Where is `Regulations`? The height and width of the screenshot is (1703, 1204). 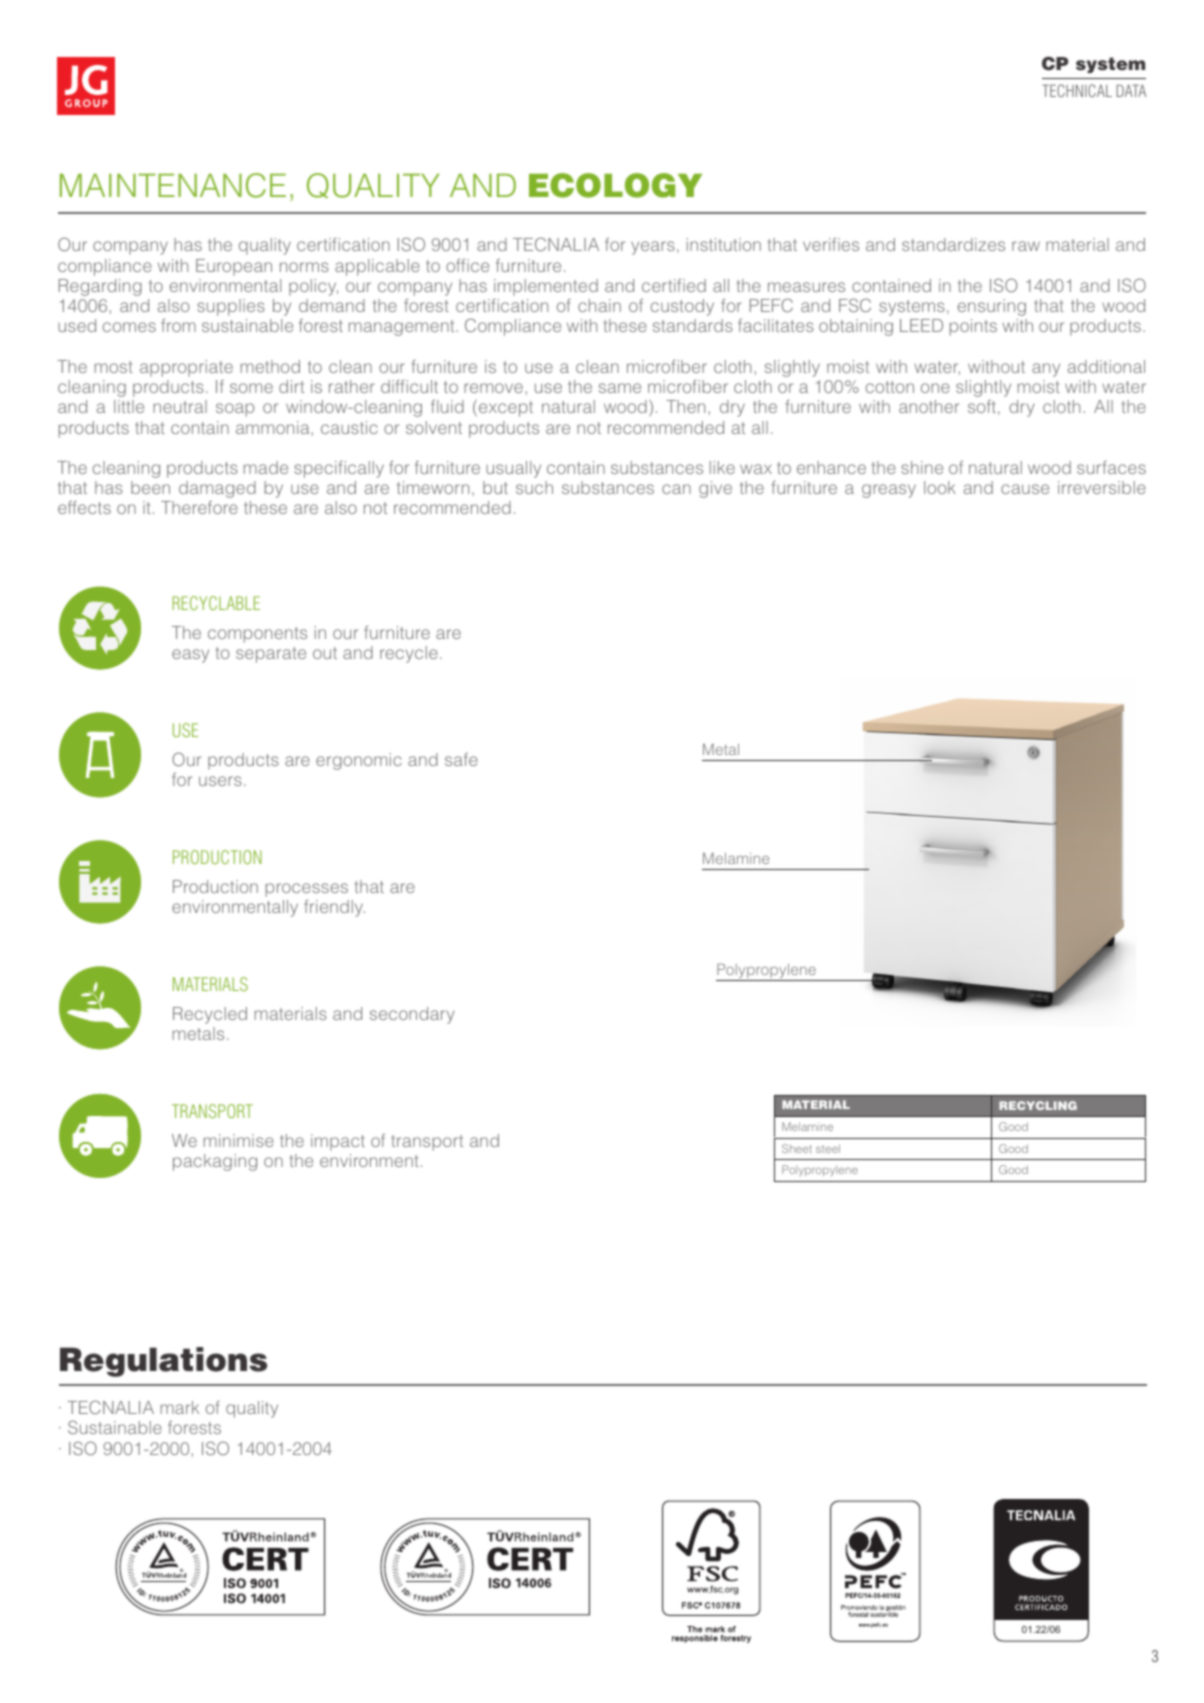 Regulations is located at coordinates (163, 1362).
